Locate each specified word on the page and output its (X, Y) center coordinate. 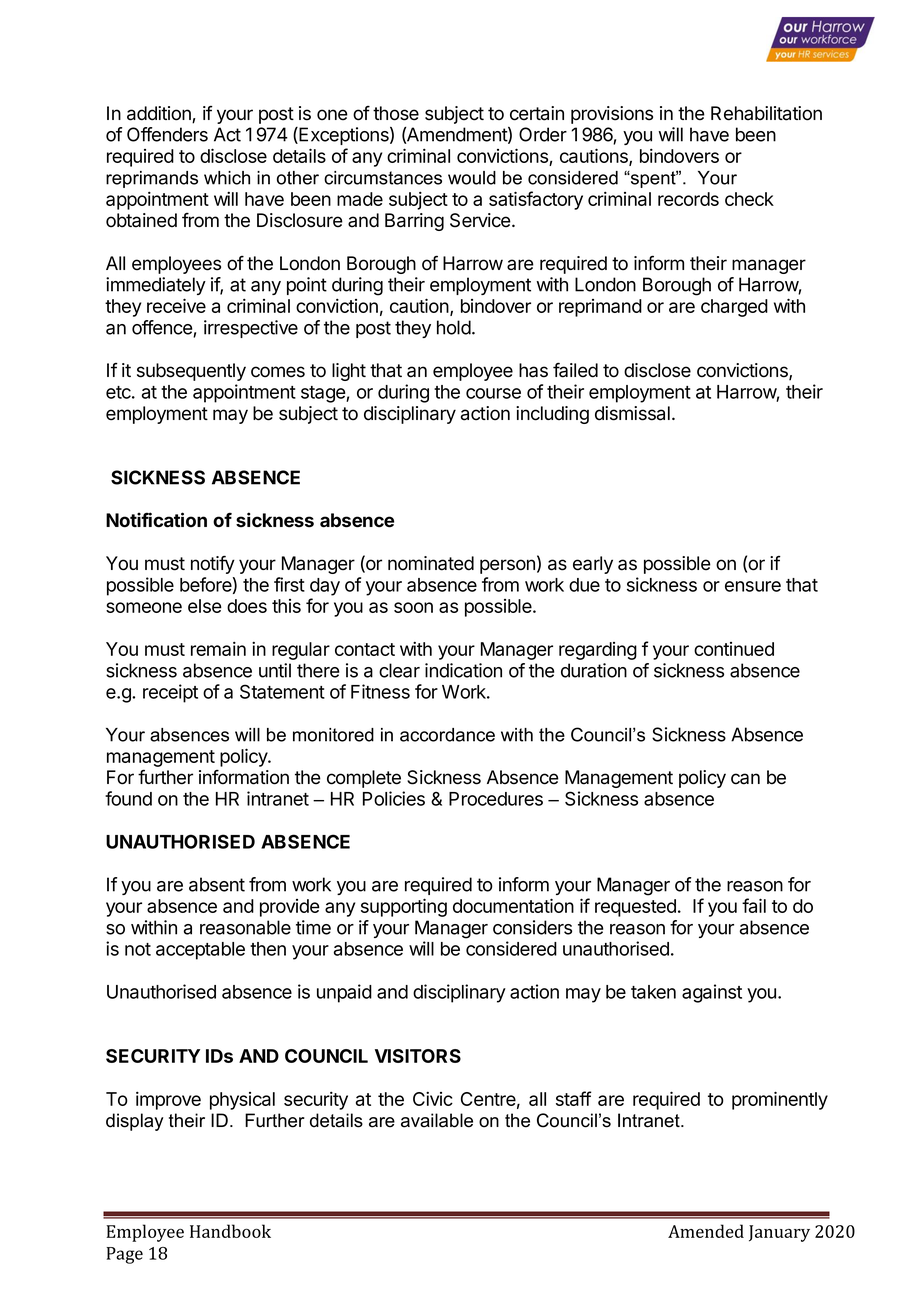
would (472, 178)
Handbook (230, 1231)
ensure (753, 586)
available (437, 1120)
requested (635, 908)
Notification (156, 520)
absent (217, 884)
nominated (431, 563)
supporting (404, 907)
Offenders (167, 134)
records (688, 199)
